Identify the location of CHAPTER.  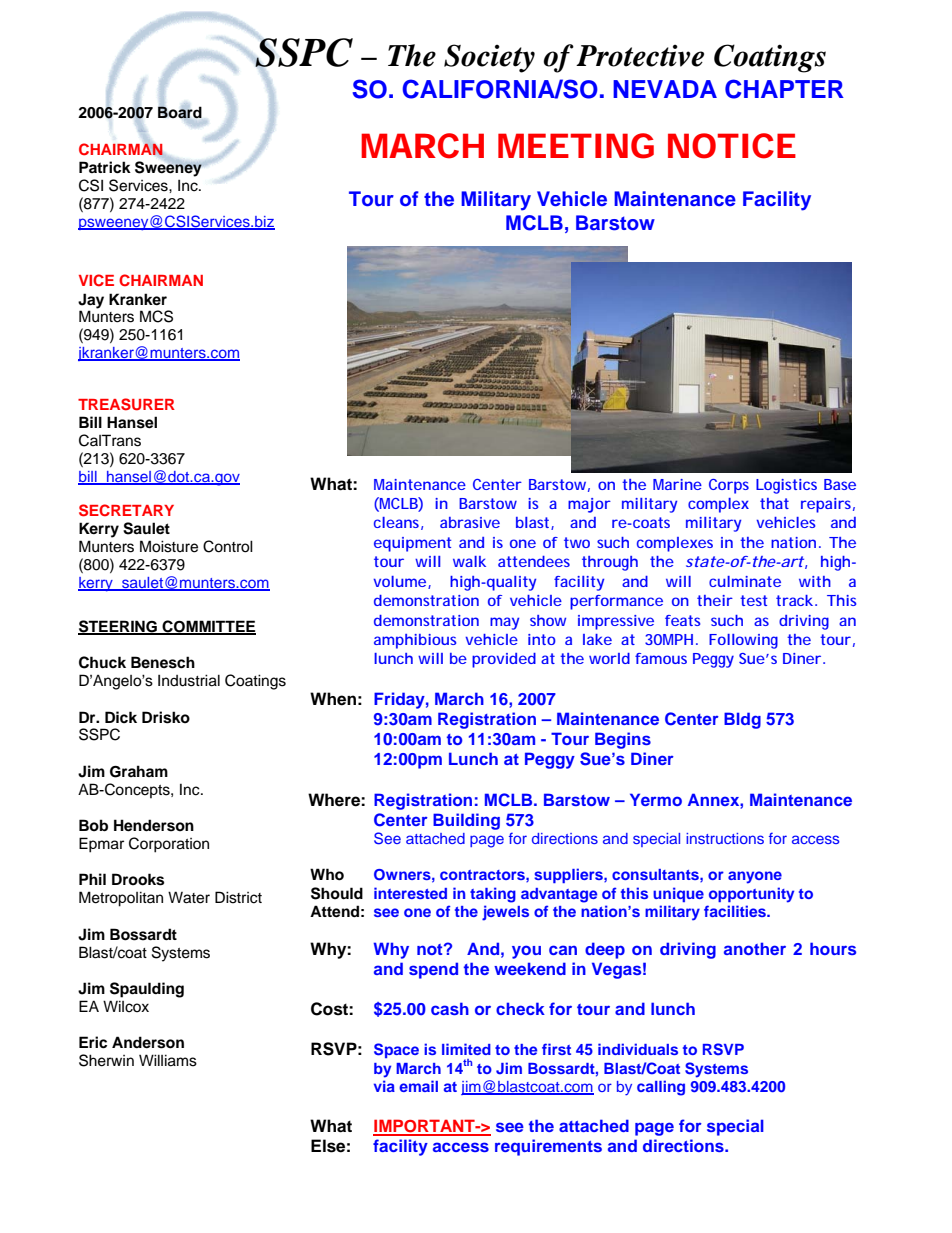
(784, 89).
